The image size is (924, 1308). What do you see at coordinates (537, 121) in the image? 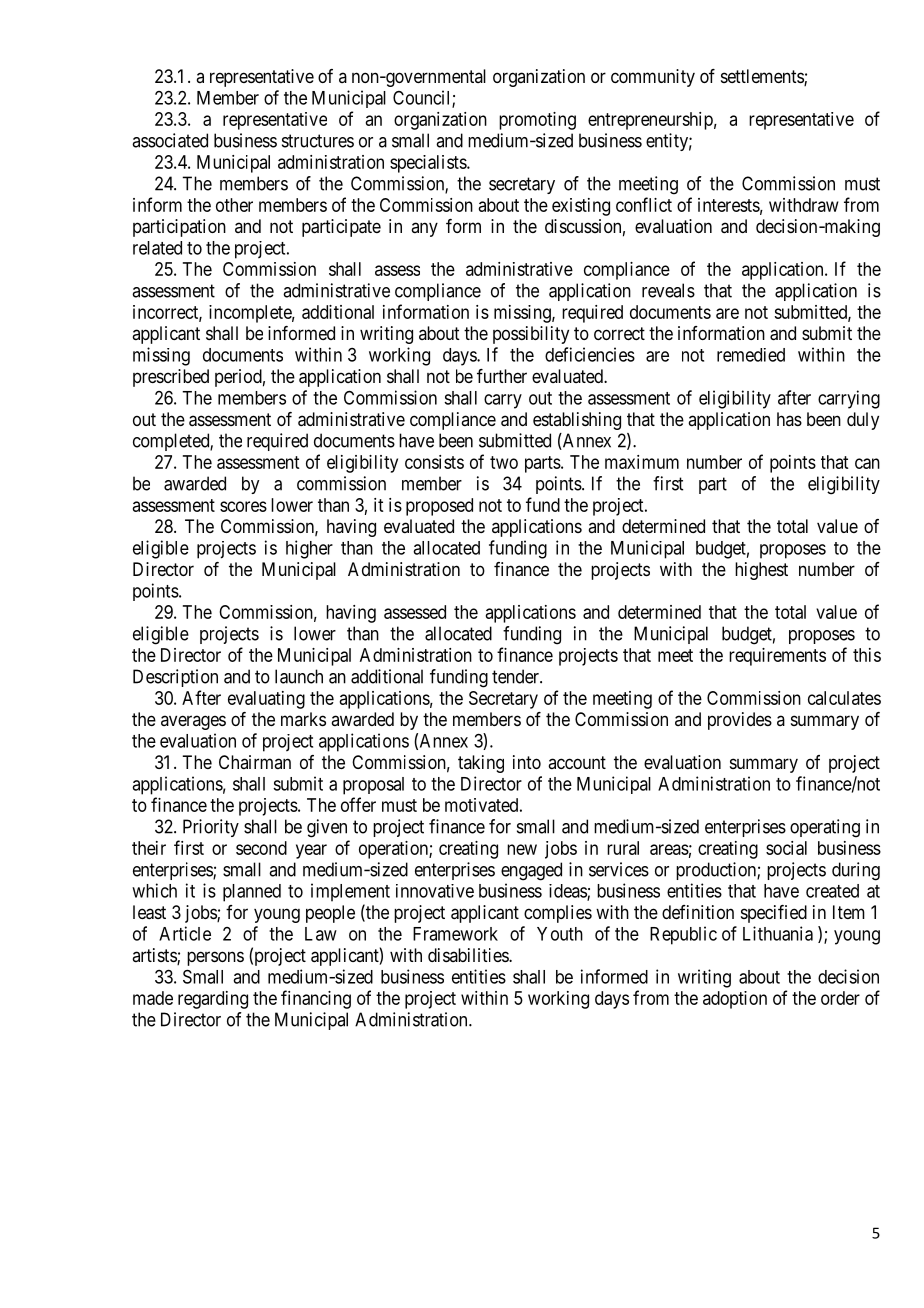
I see `promoting` at bounding box center [537, 121].
